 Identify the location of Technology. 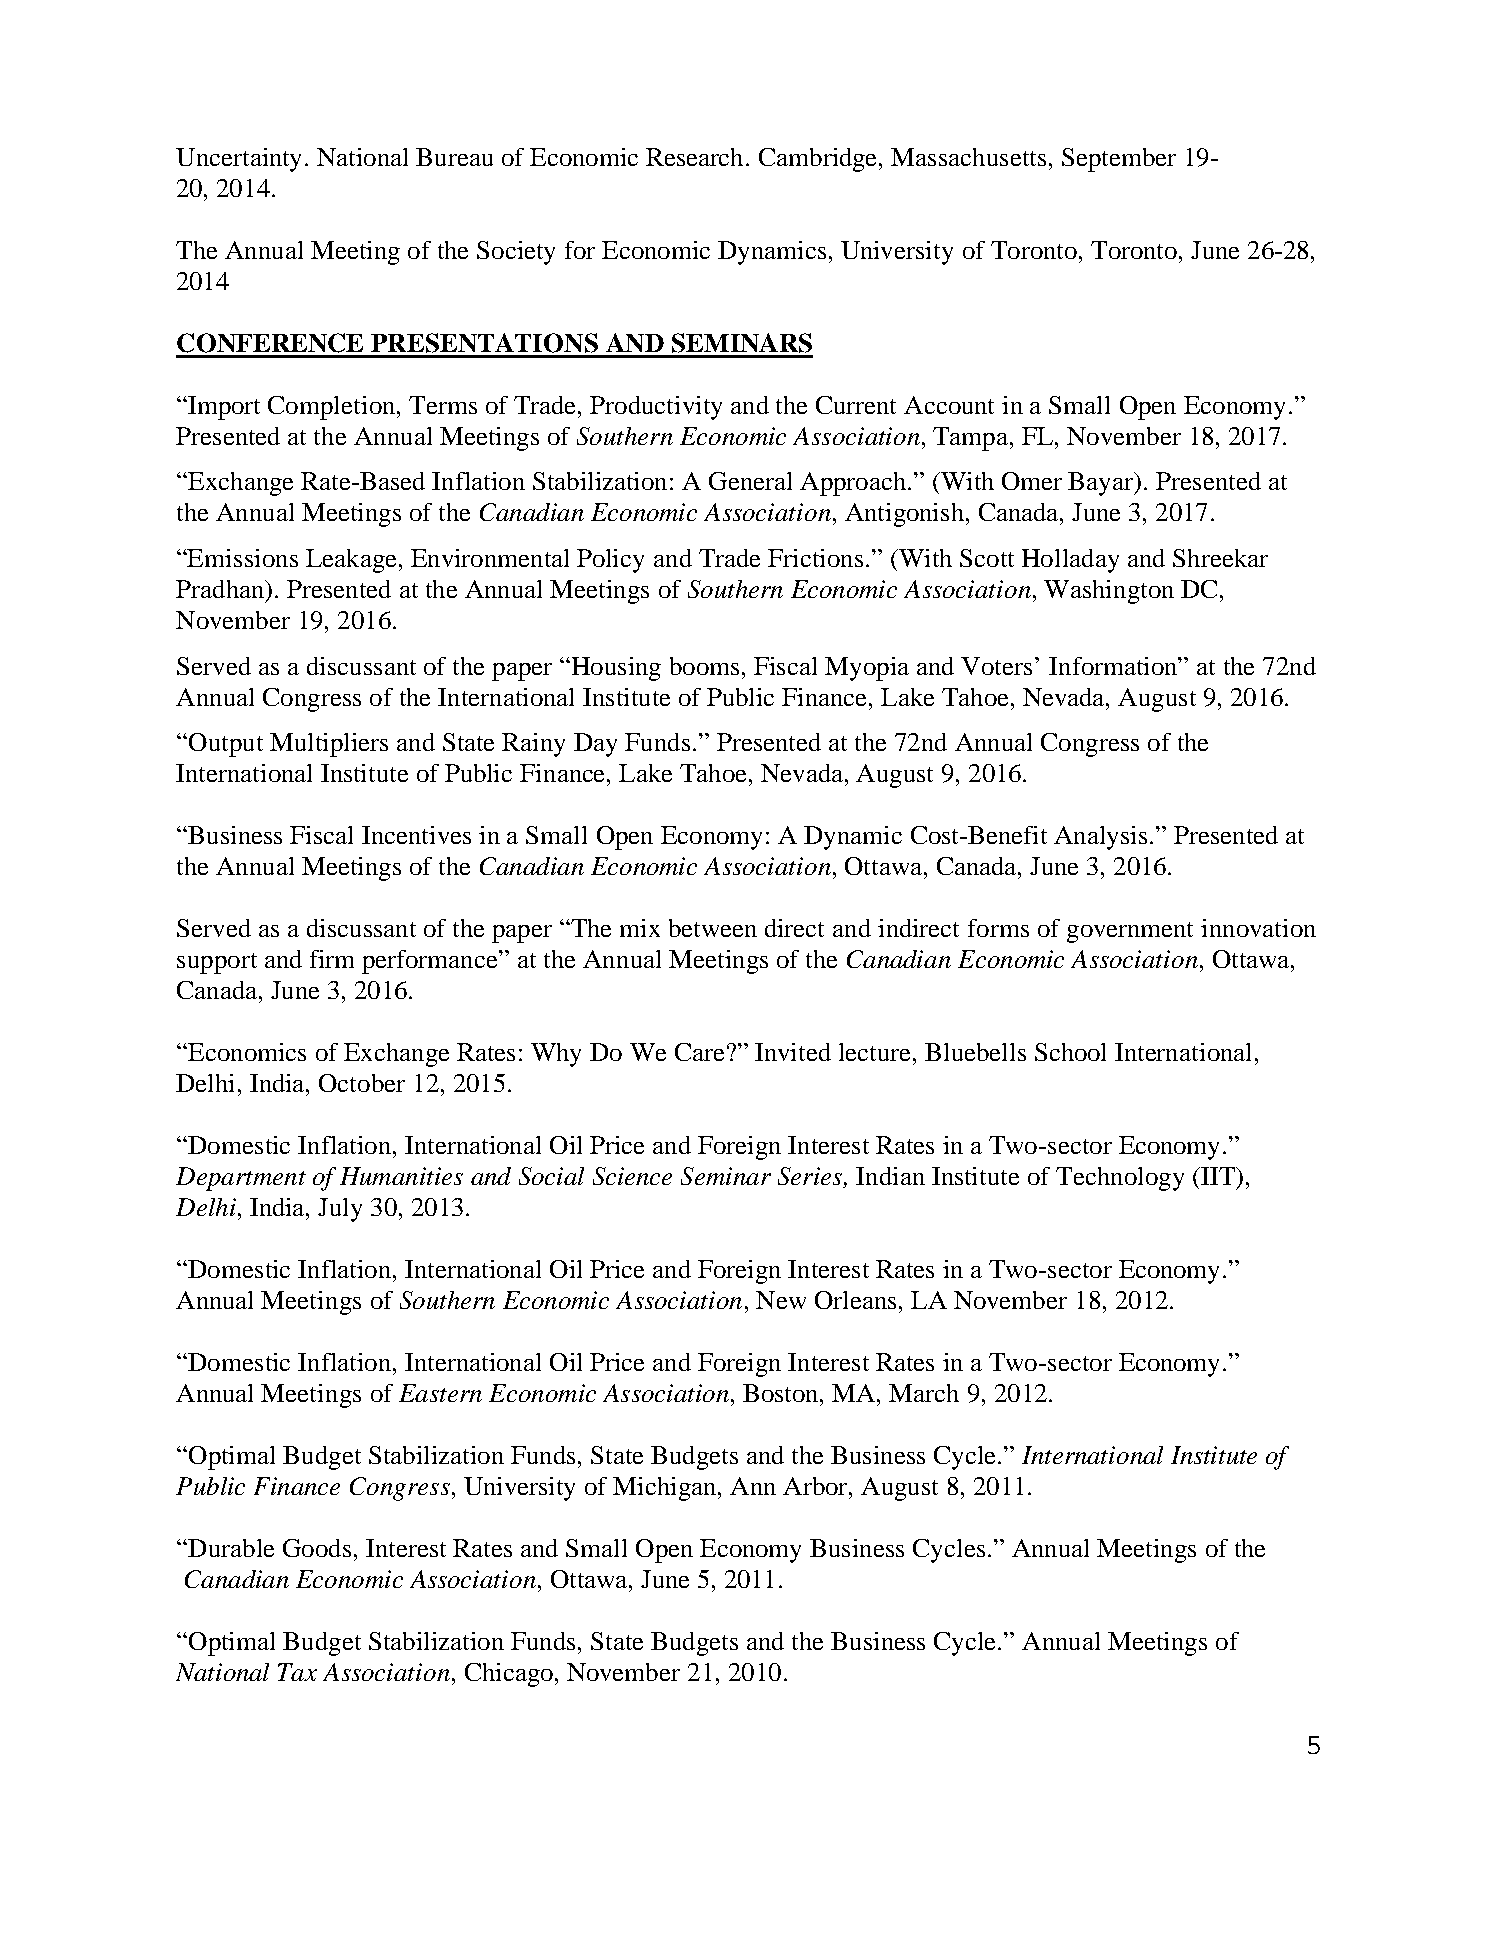
(1120, 1179).
